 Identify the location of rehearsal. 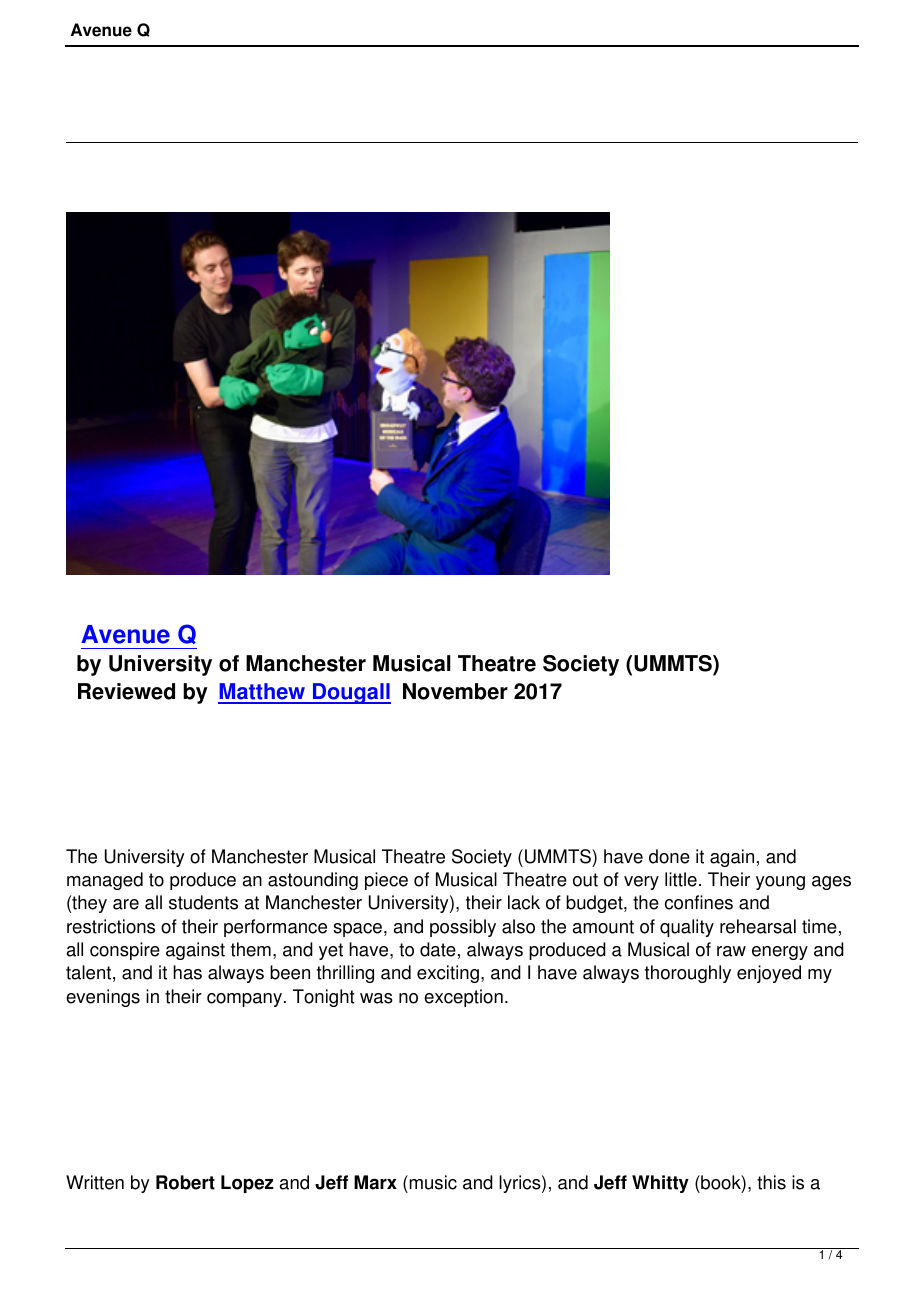
(758, 926).
